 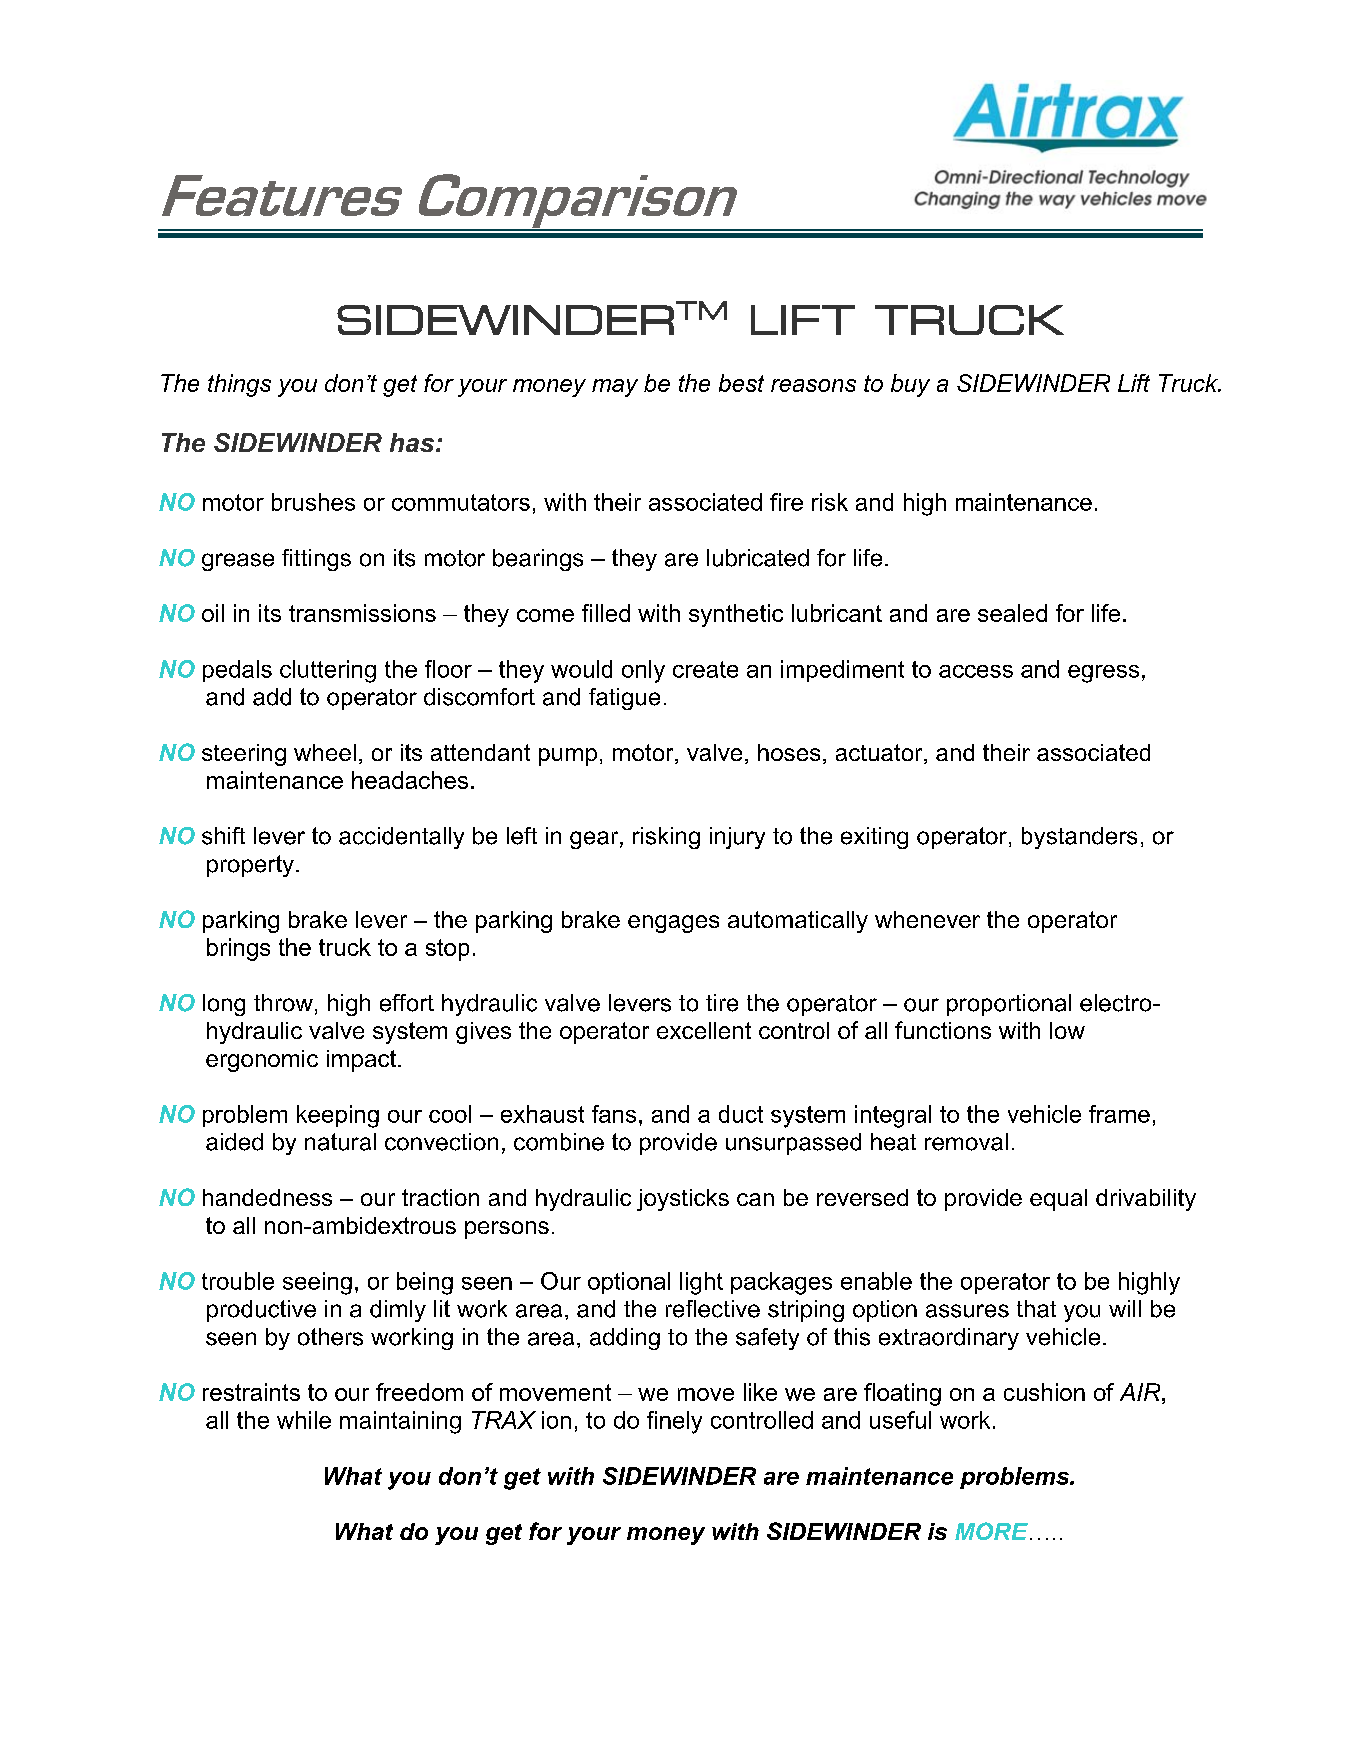 I want to click on buy, so click(x=910, y=385).
